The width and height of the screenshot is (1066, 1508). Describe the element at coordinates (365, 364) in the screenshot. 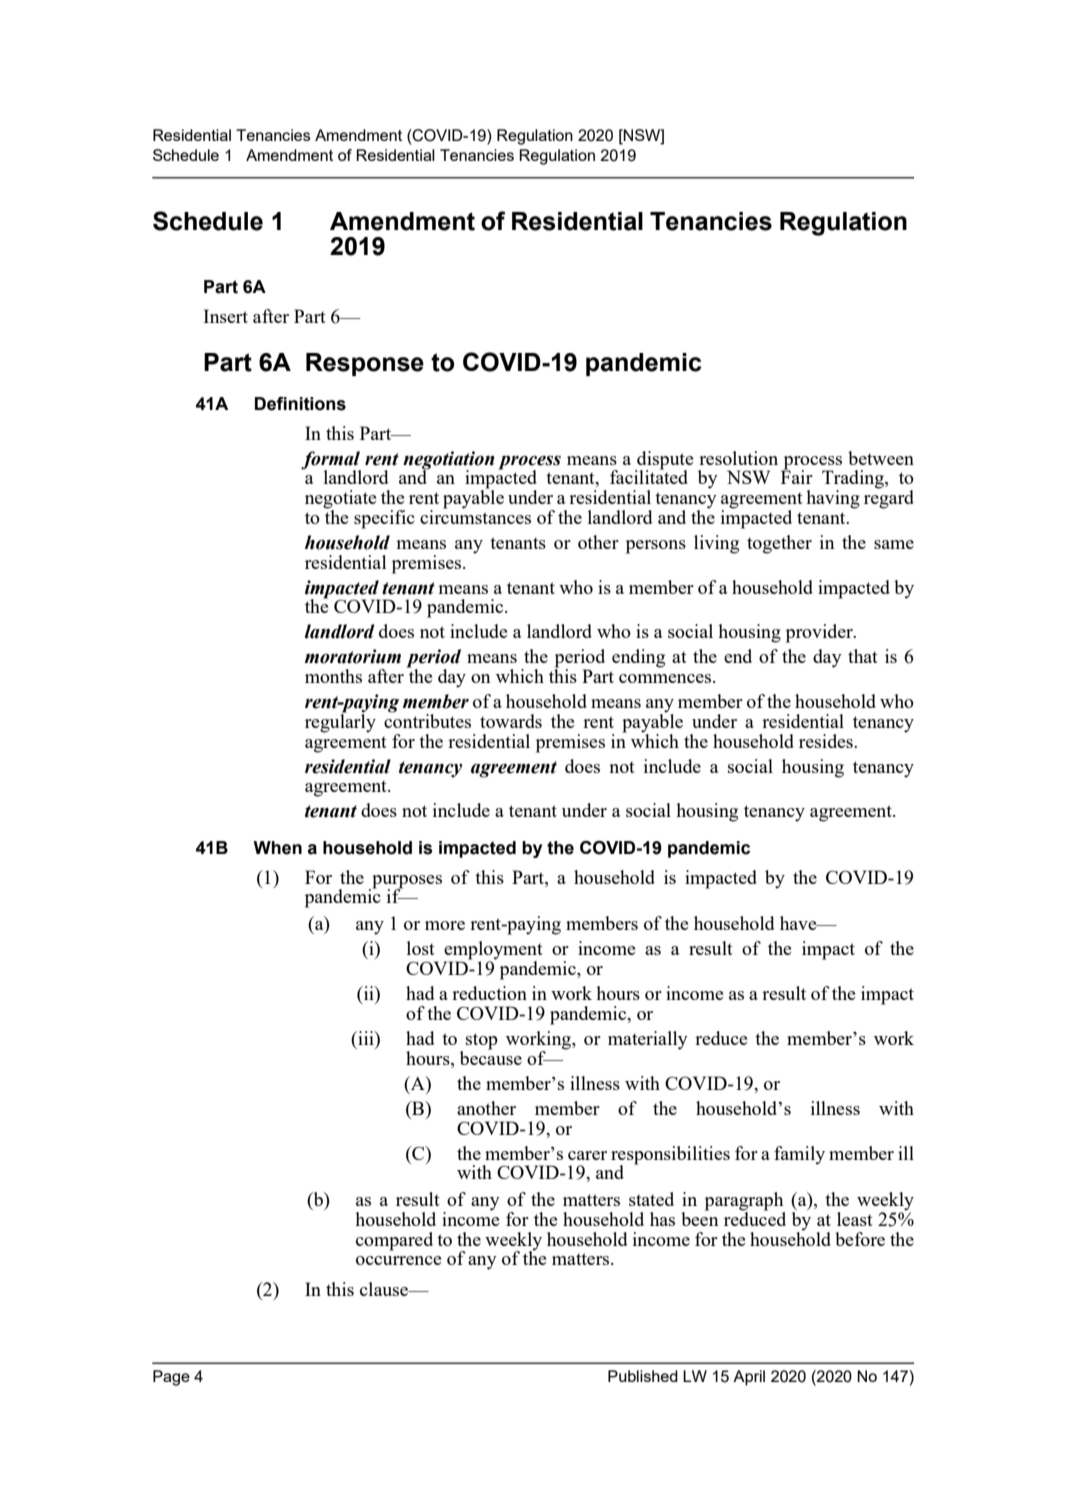

I see `Response` at that location.
